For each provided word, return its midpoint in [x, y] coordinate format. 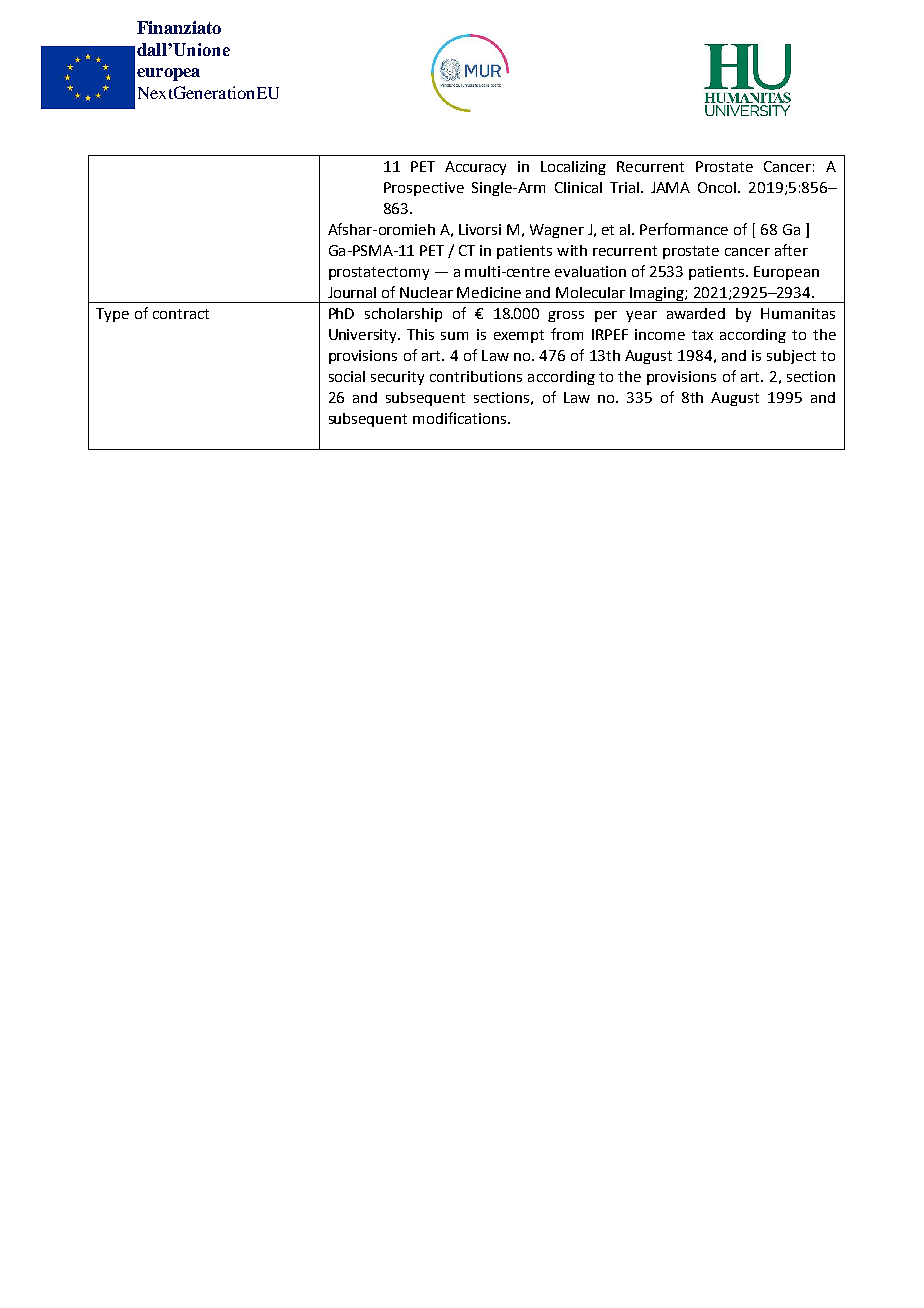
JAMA [670, 187]
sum [454, 336]
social [347, 376]
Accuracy [475, 168]
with [572, 250]
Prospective [424, 189]
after [791, 250]
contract [181, 314]
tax [702, 335]
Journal [352, 292]
